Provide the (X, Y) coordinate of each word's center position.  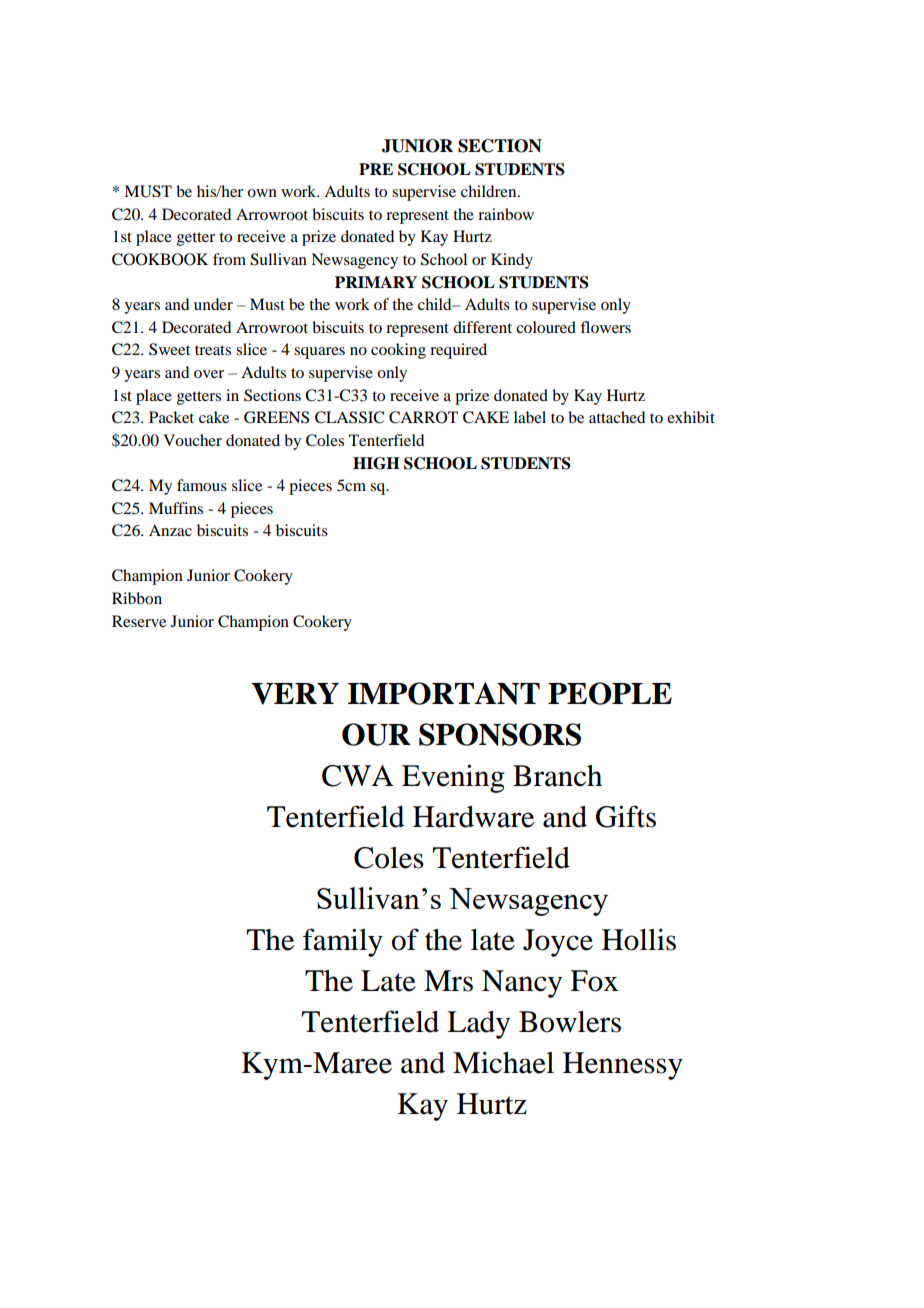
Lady (478, 1025)
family (343, 942)
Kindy (512, 261)
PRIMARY (376, 282)
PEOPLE (610, 693)
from (229, 259)
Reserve (139, 621)
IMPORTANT (444, 693)
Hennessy (623, 1066)
